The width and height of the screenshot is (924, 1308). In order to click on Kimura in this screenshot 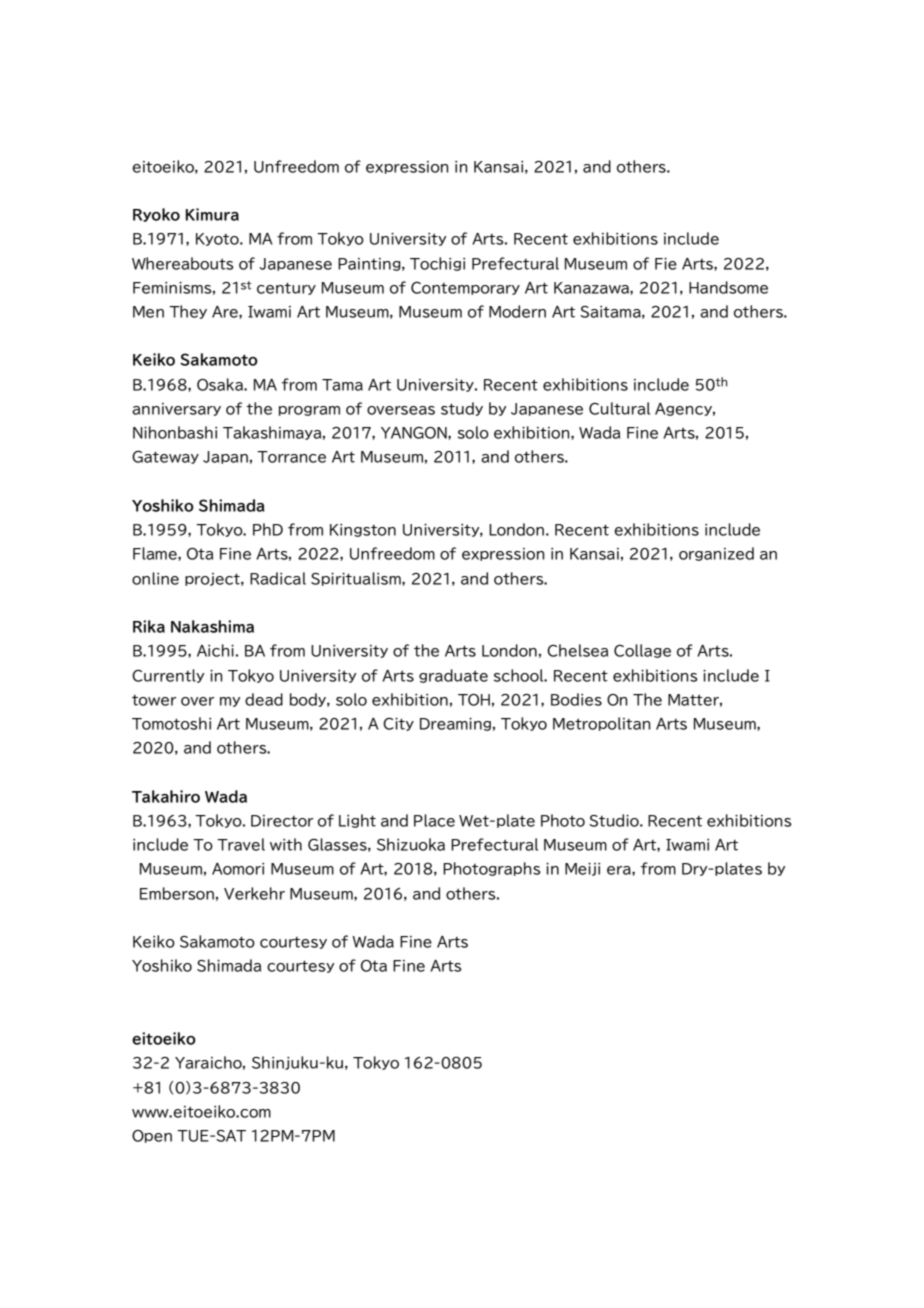, I will do `click(212, 214)`.
